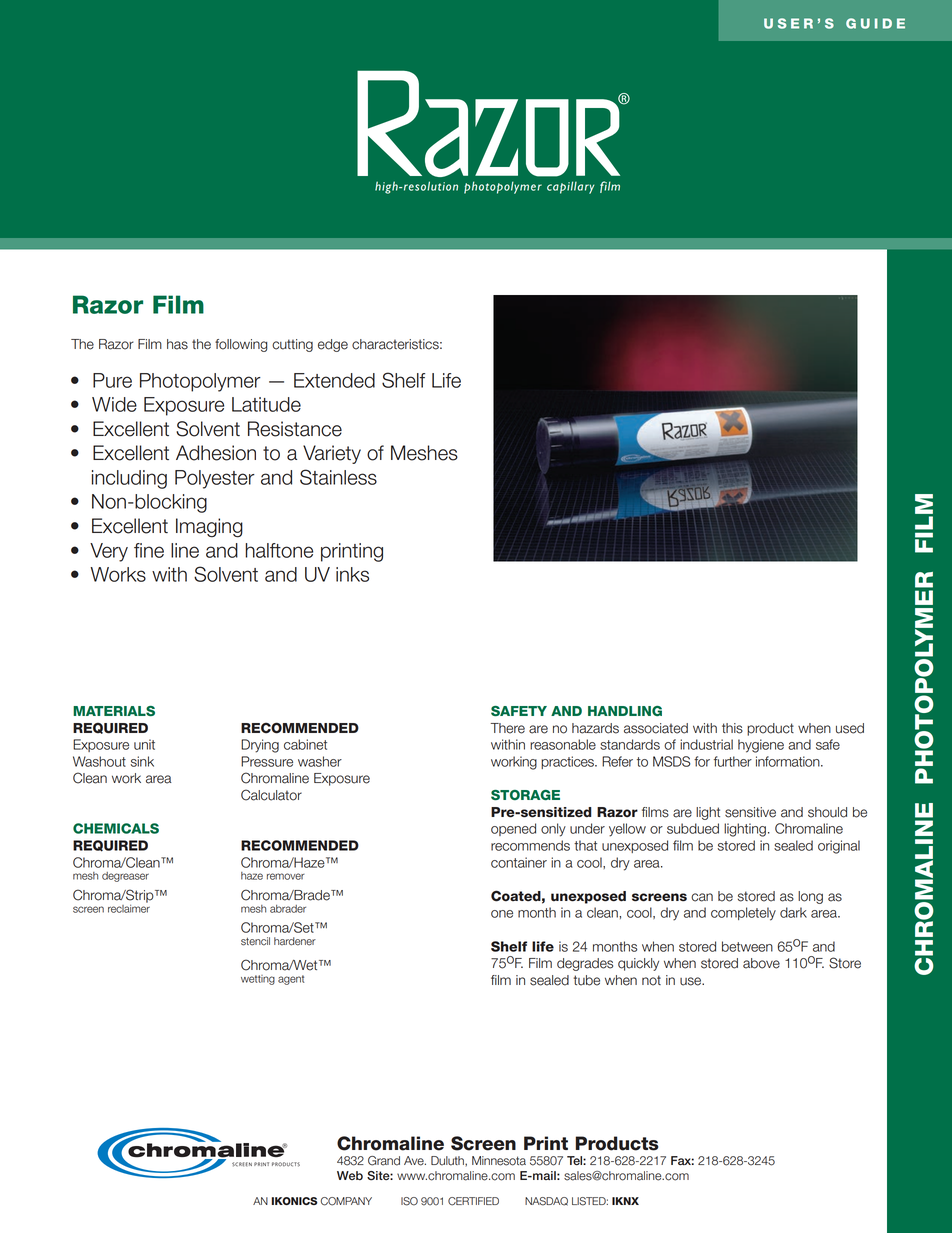  Describe the element at coordinates (732, 728) in the screenshot. I see `this` at that location.
